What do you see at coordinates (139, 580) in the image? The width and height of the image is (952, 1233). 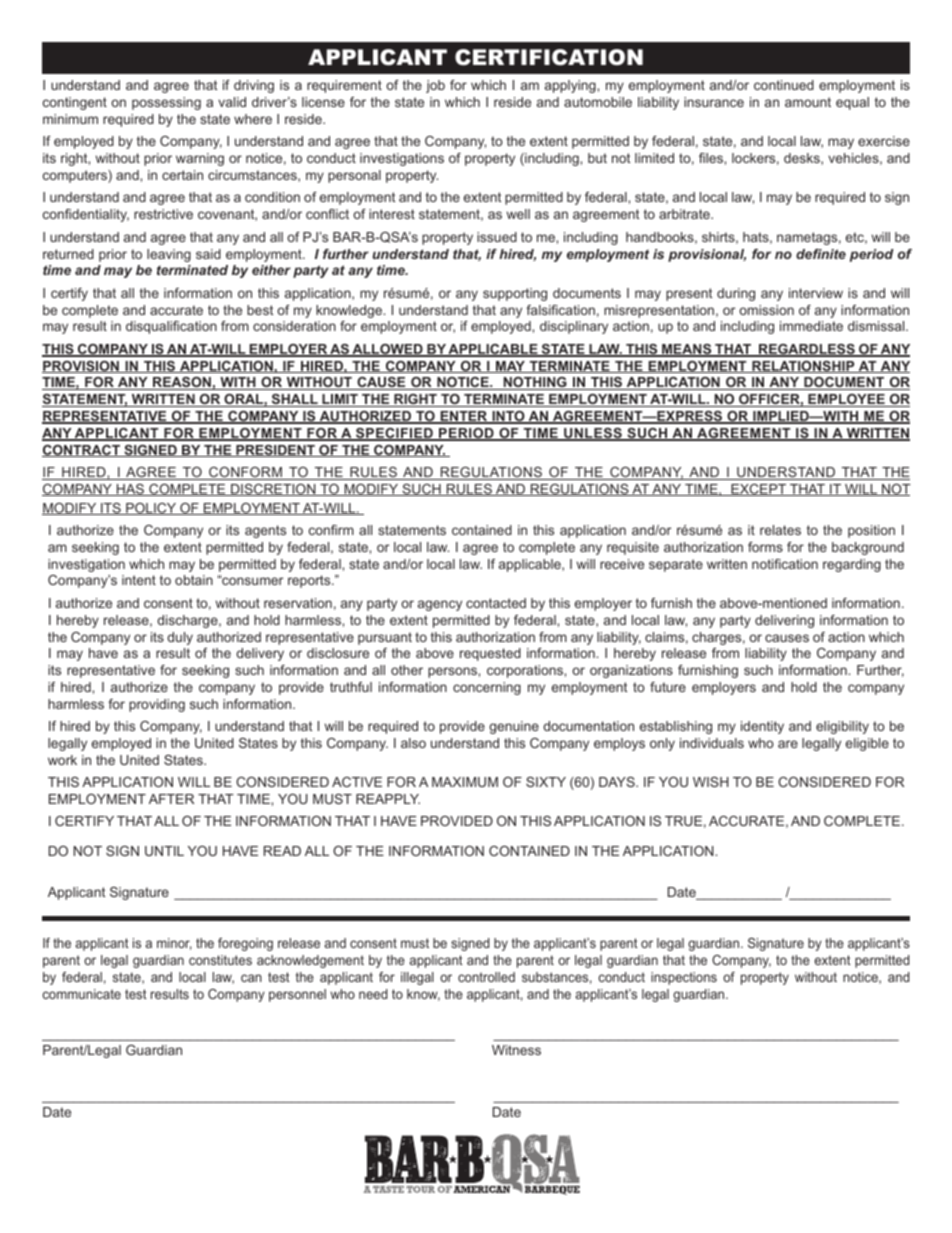 I see `intent` at bounding box center [139, 580].
